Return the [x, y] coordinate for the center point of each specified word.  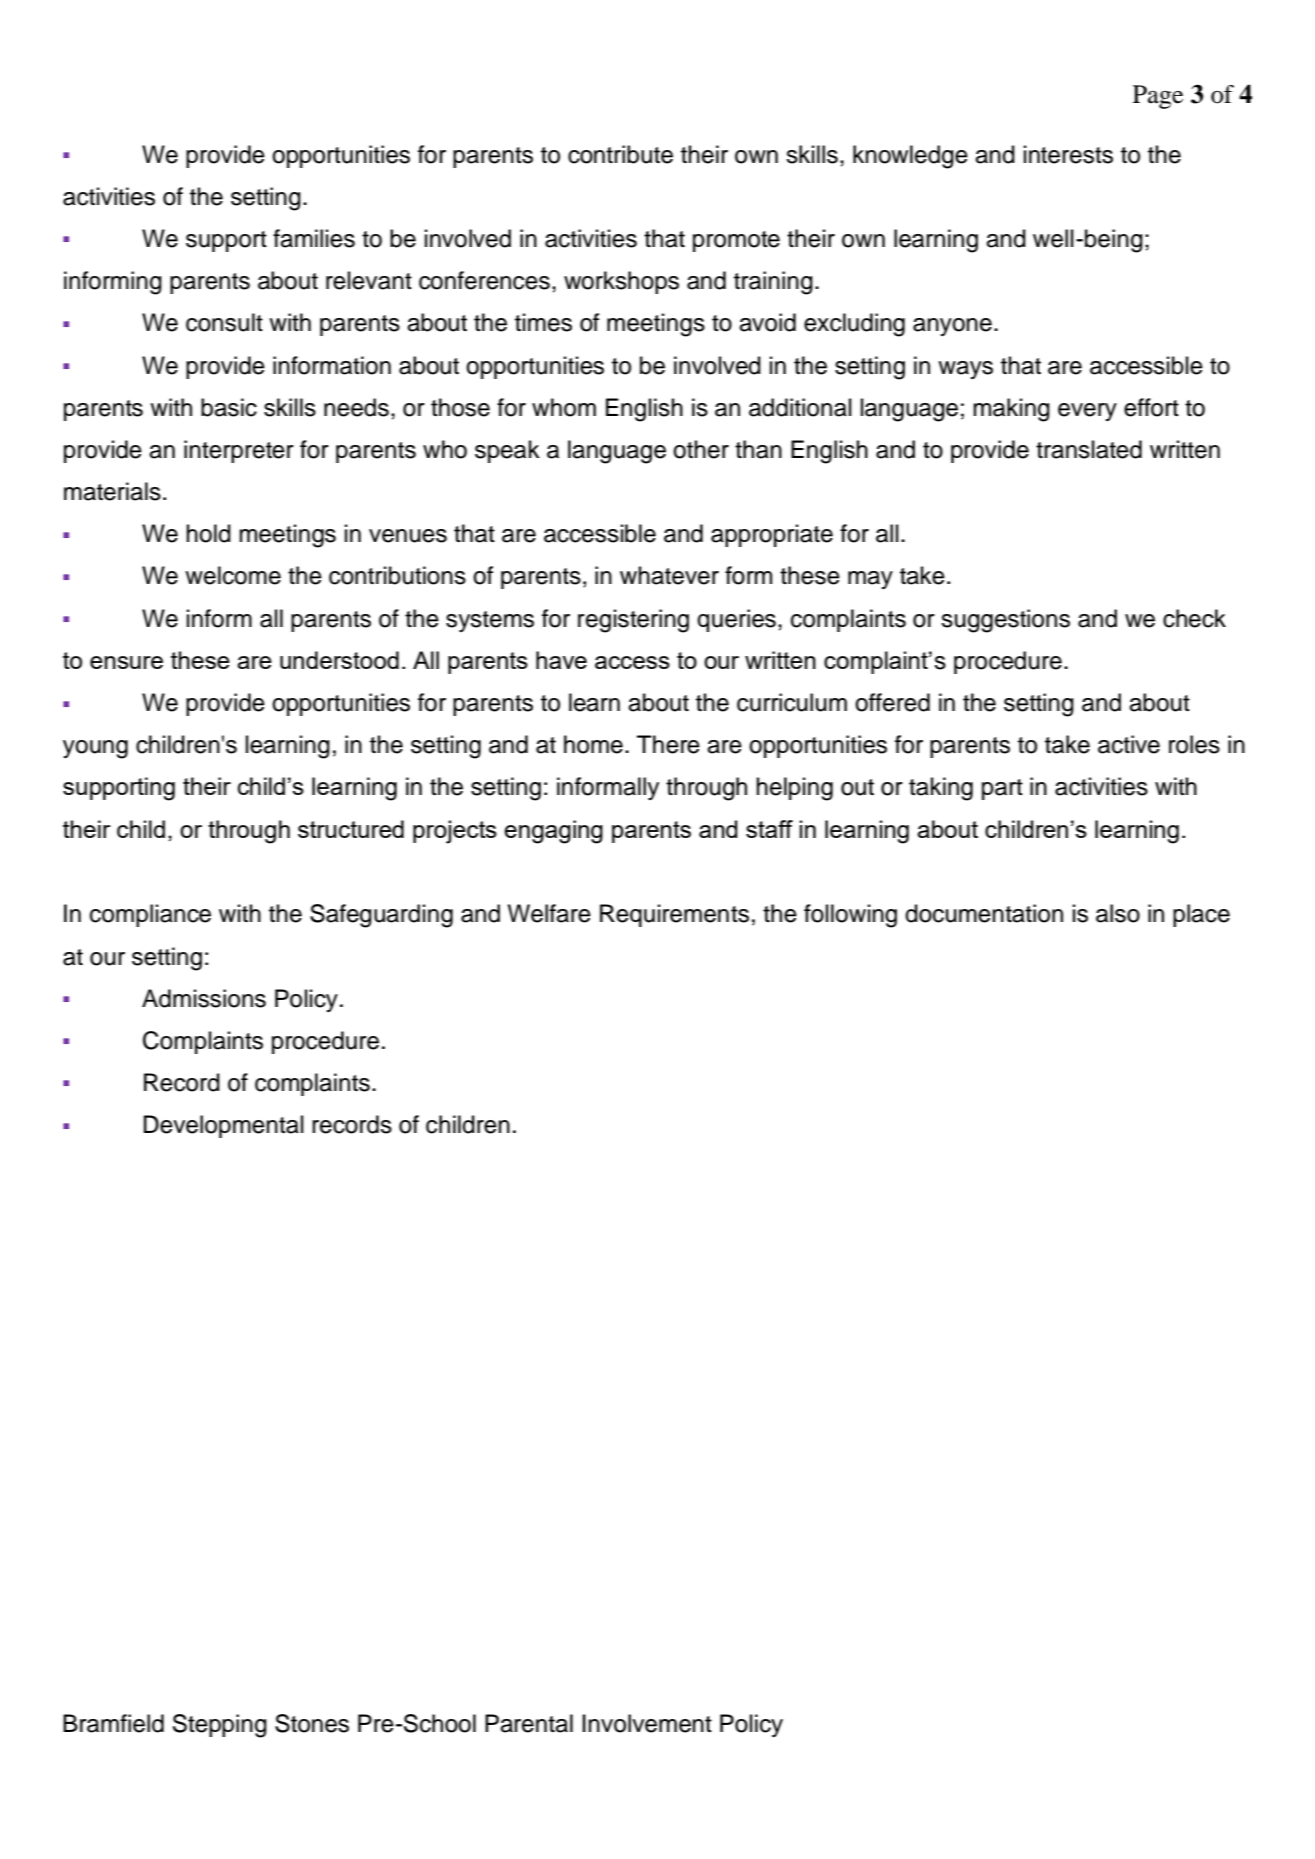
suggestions [1005, 621]
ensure [126, 662]
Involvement [647, 1723]
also [1118, 913]
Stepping [220, 1726]
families [314, 238]
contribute [620, 154]
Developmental [224, 1126]
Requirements [674, 915]
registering [633, 621]
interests [1068, 154]
